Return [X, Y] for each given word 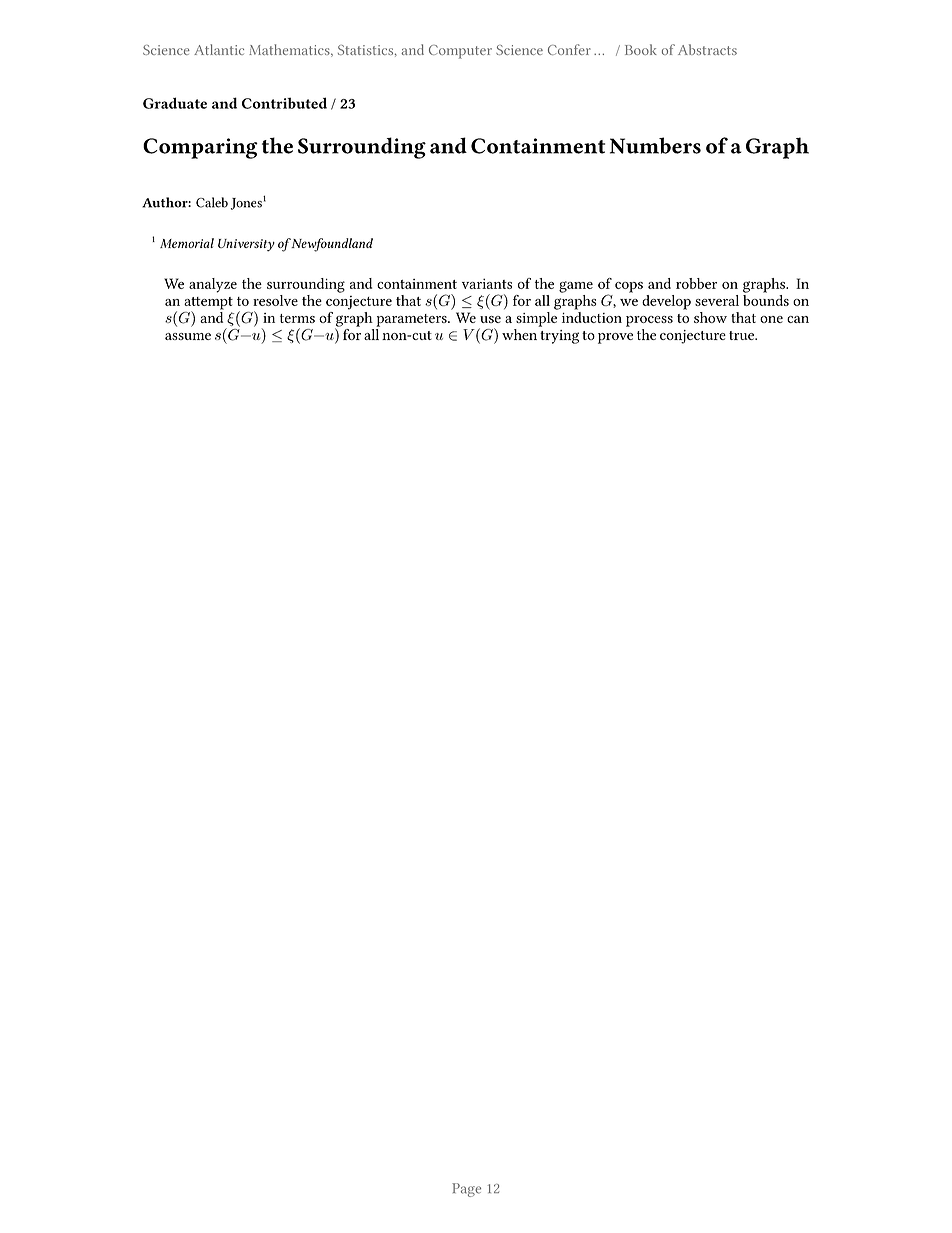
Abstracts [707, 49]
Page [466, 1190]
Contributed [284, 103]
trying [559, 337]
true [742, 335]
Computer [460, 52]
